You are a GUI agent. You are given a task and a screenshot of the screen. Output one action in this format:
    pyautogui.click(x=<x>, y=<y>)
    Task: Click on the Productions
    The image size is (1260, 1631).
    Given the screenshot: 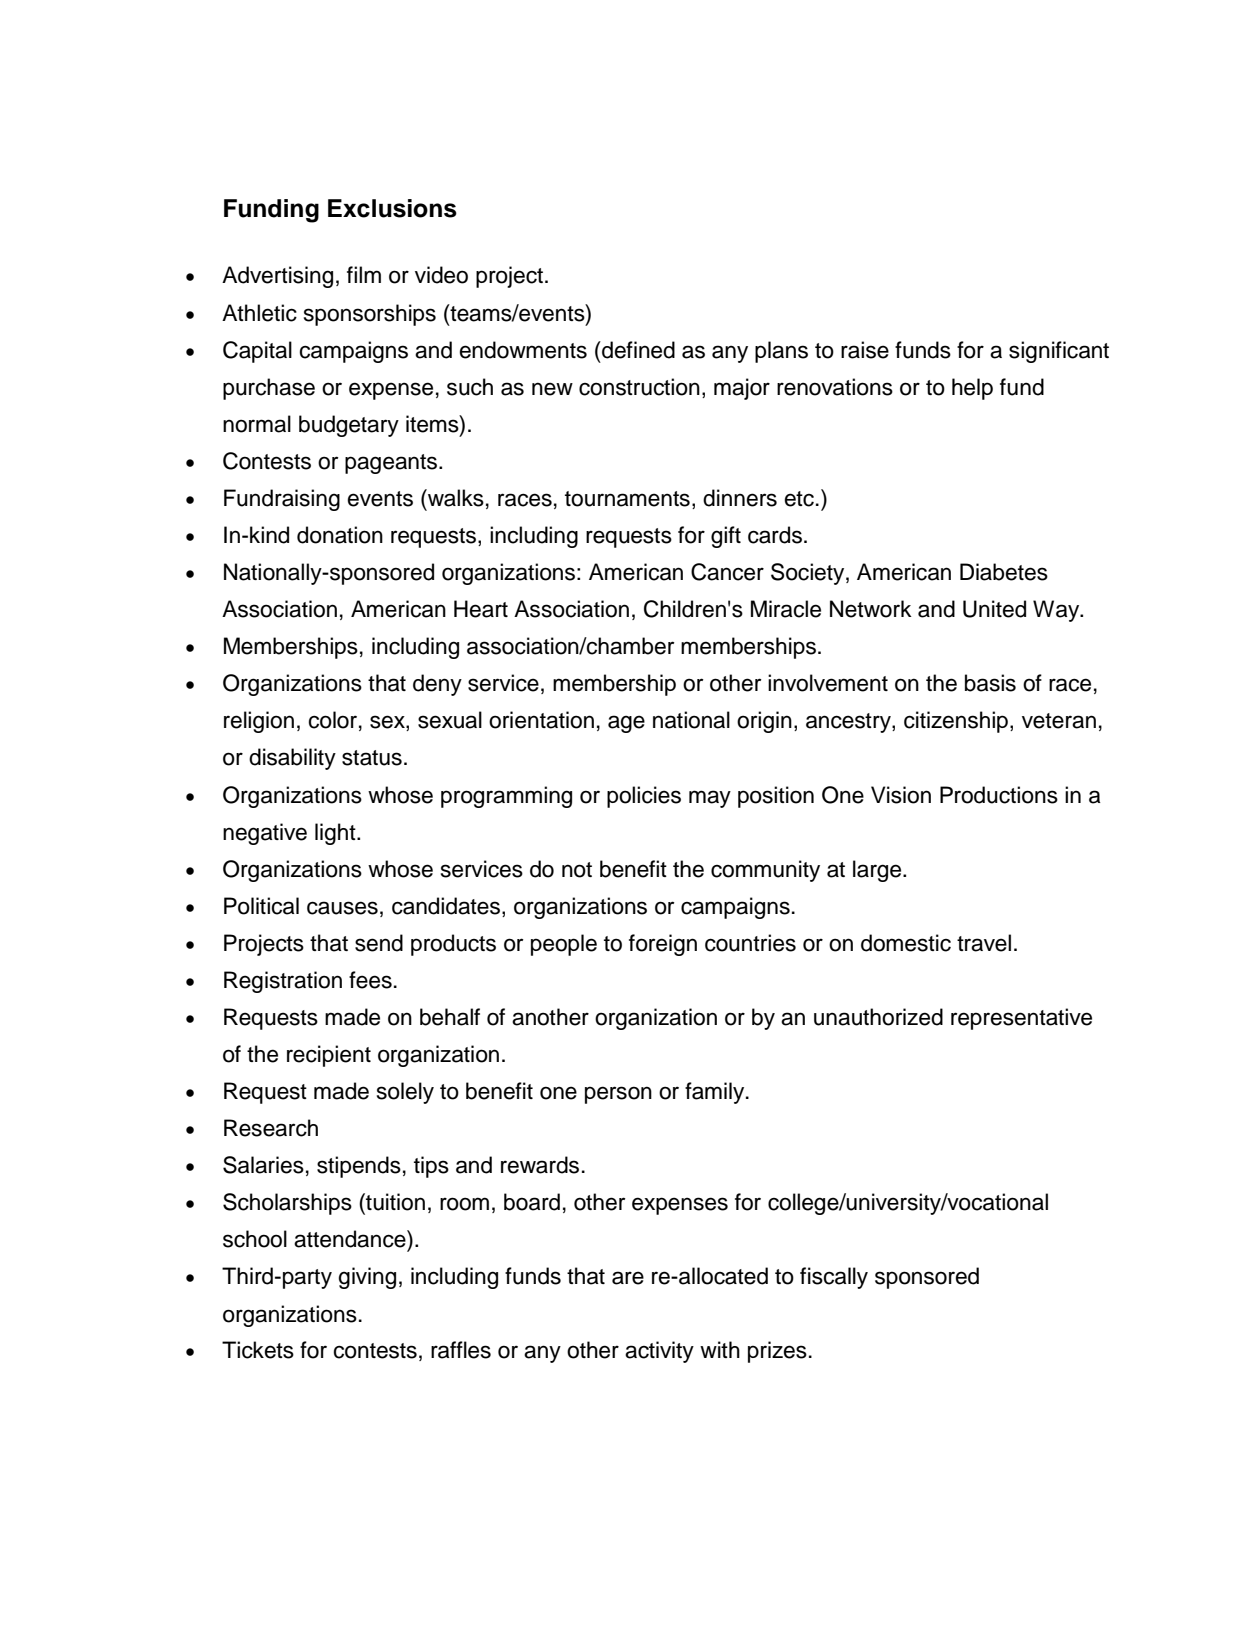 What is the action you would take?
    pyautogui.click(x=999, y=795)
